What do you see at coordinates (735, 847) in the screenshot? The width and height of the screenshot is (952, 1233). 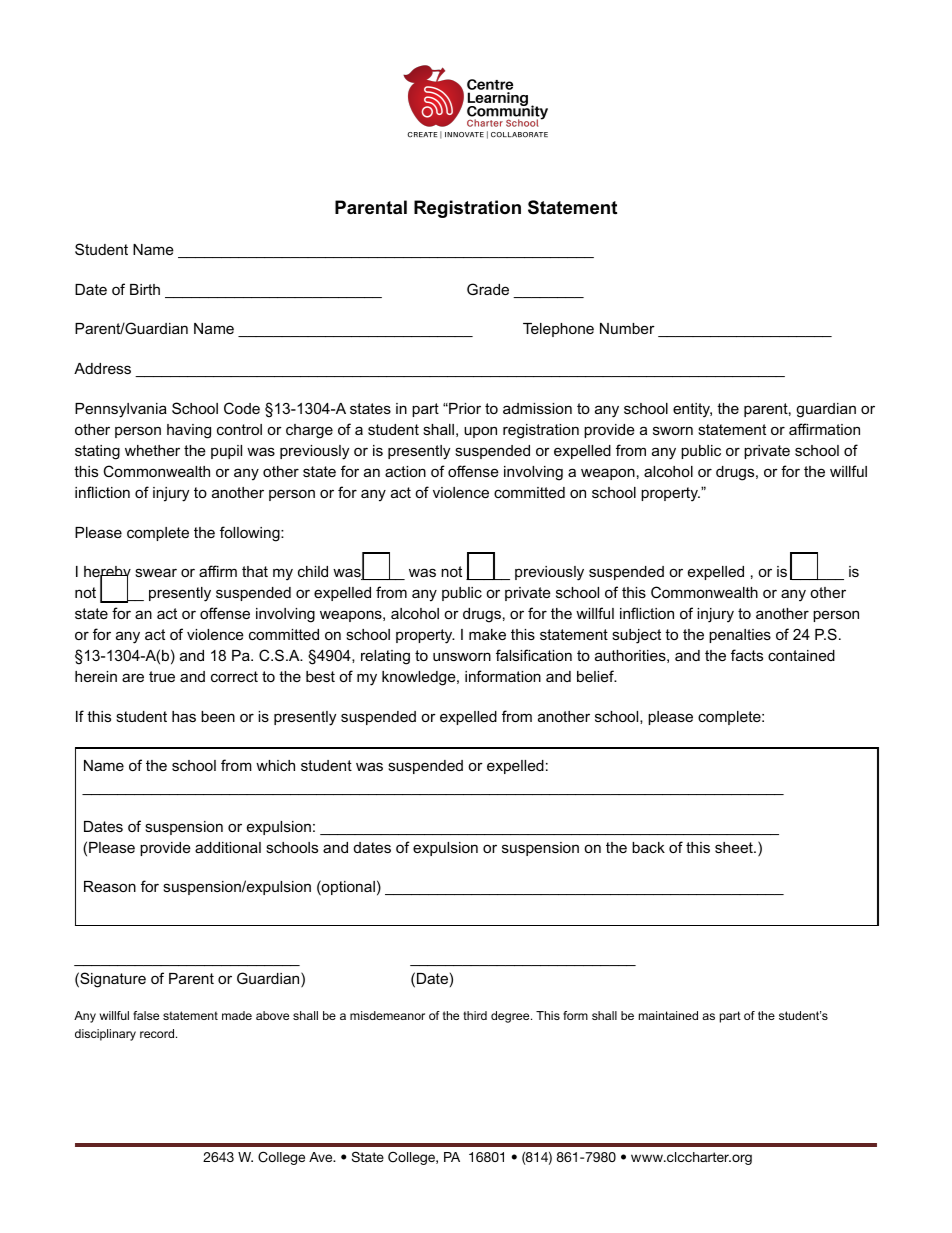 I see `sheet` at bounding box center [735, 847].
